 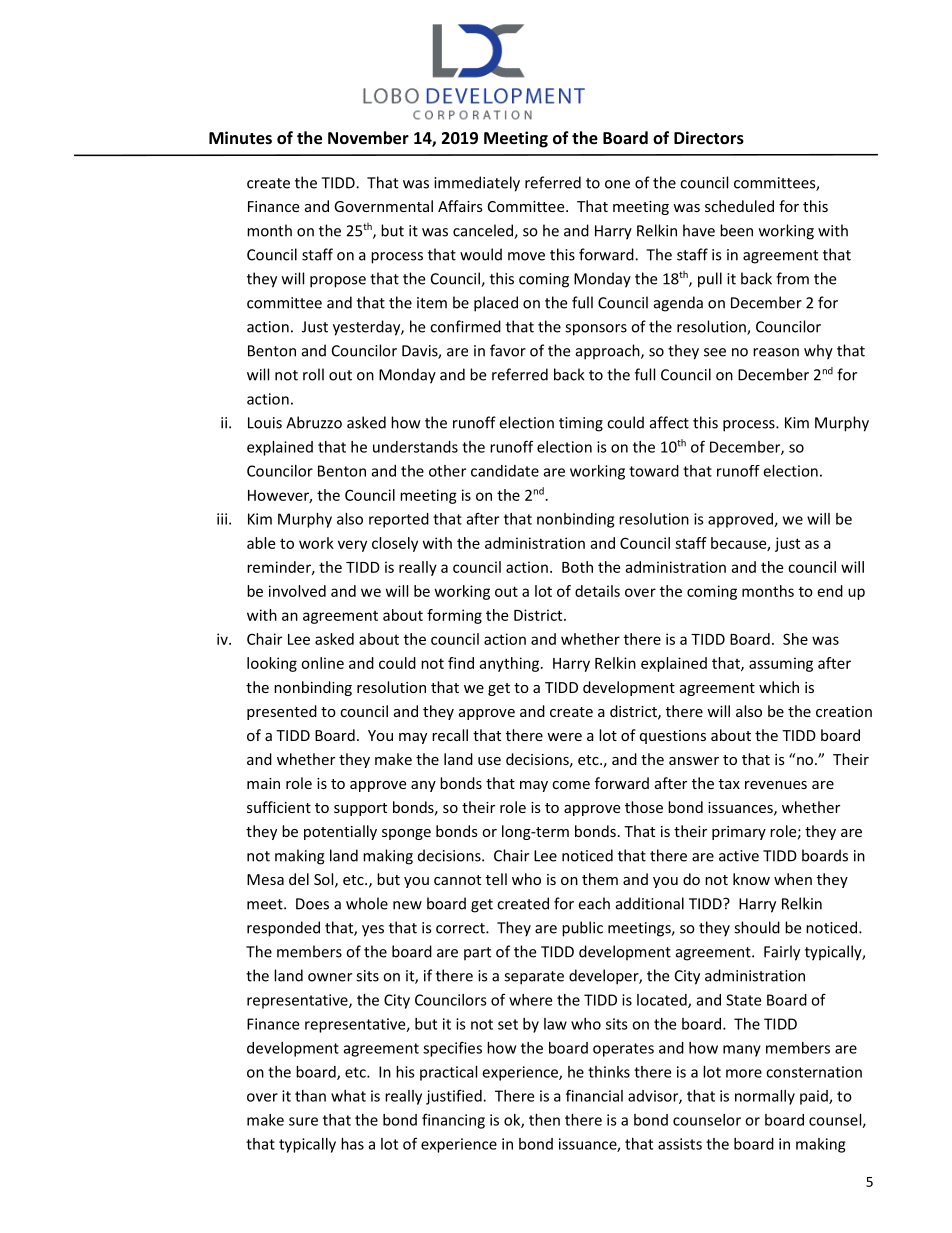 I want to click on sure, so click(x=303, y=1121).
